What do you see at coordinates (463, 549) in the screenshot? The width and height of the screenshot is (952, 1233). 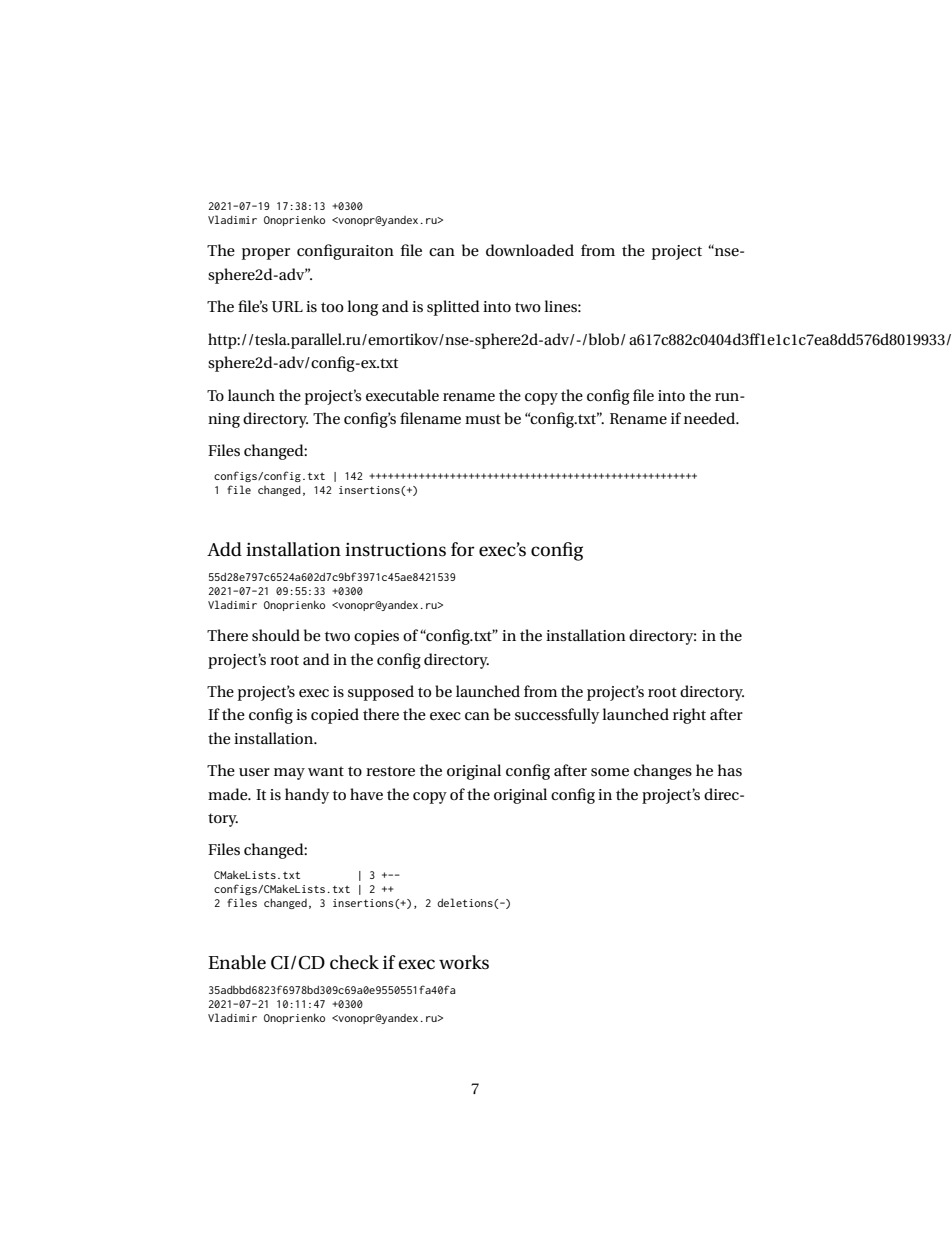 I see `for` at bounding box center [463, 549].
